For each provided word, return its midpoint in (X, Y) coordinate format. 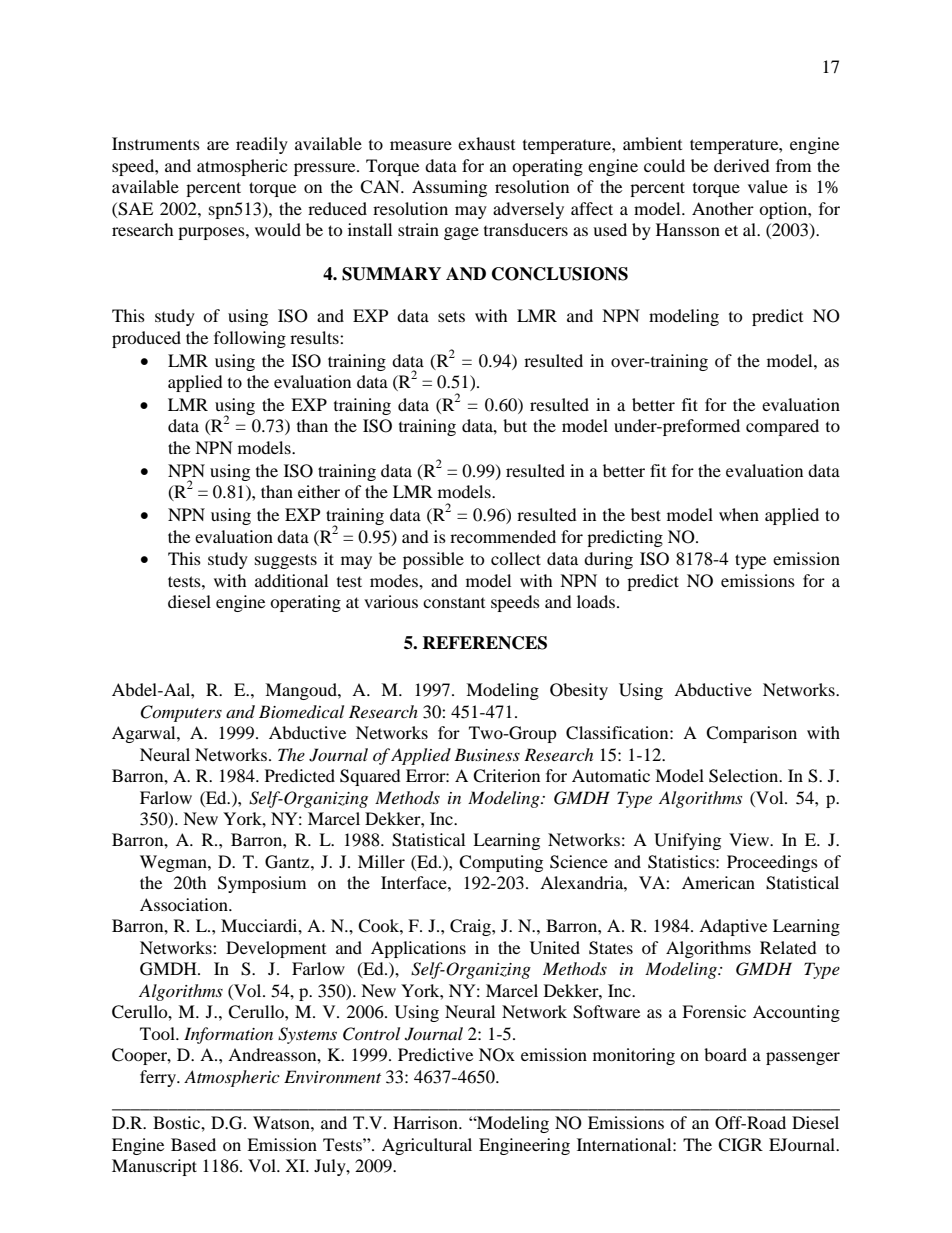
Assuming (449, 188)
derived (742, 165)
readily (262, 145)
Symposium (262, 884)
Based (193, 1144)
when (739, 514)
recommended (503, 536)
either (319, 491)
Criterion (506, 776)
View (750, 839)
